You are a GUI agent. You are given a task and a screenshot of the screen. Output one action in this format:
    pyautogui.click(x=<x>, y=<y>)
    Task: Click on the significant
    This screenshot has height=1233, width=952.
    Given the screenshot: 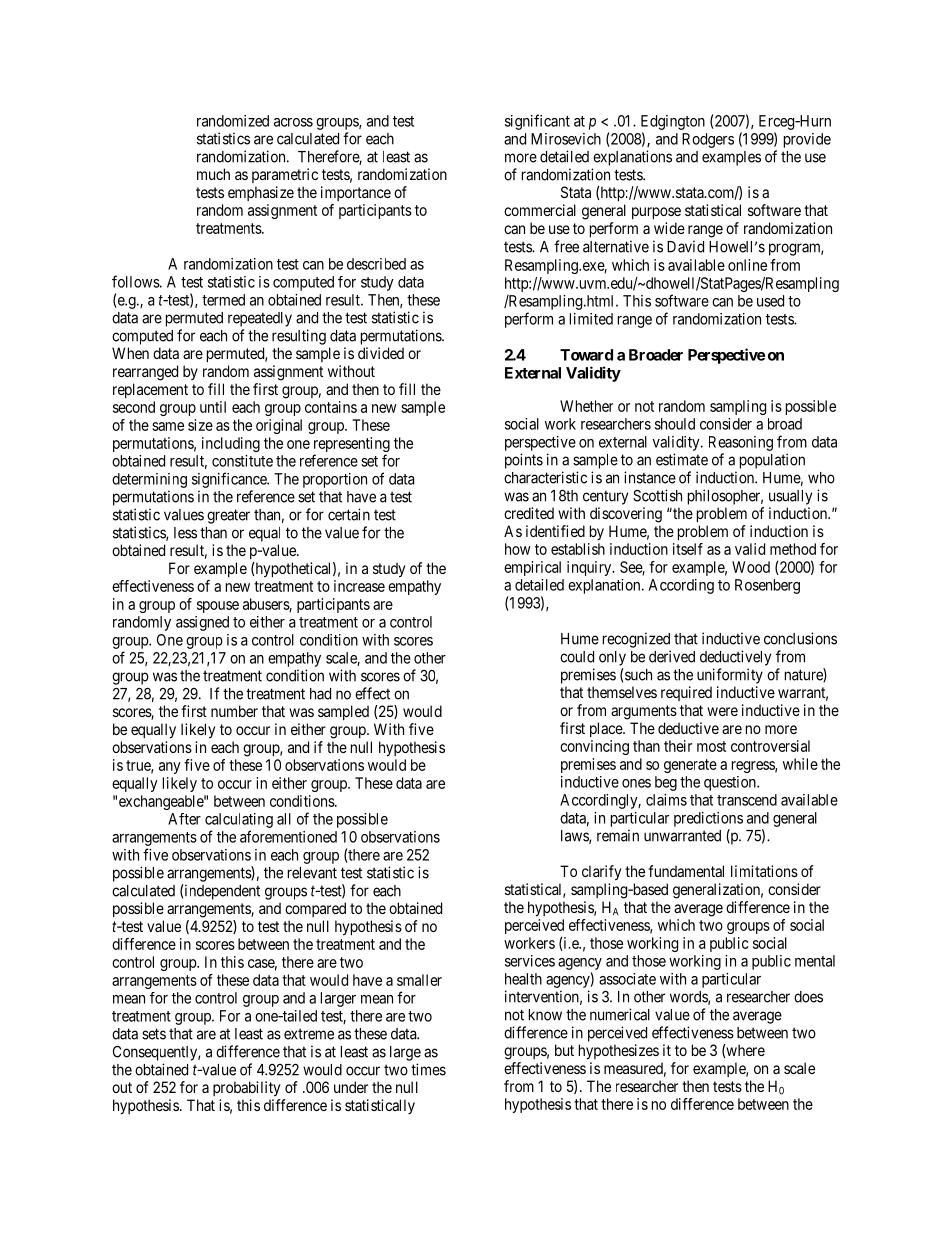 What is the action you would take?
    pyautogui.click(x=537, y=122)
